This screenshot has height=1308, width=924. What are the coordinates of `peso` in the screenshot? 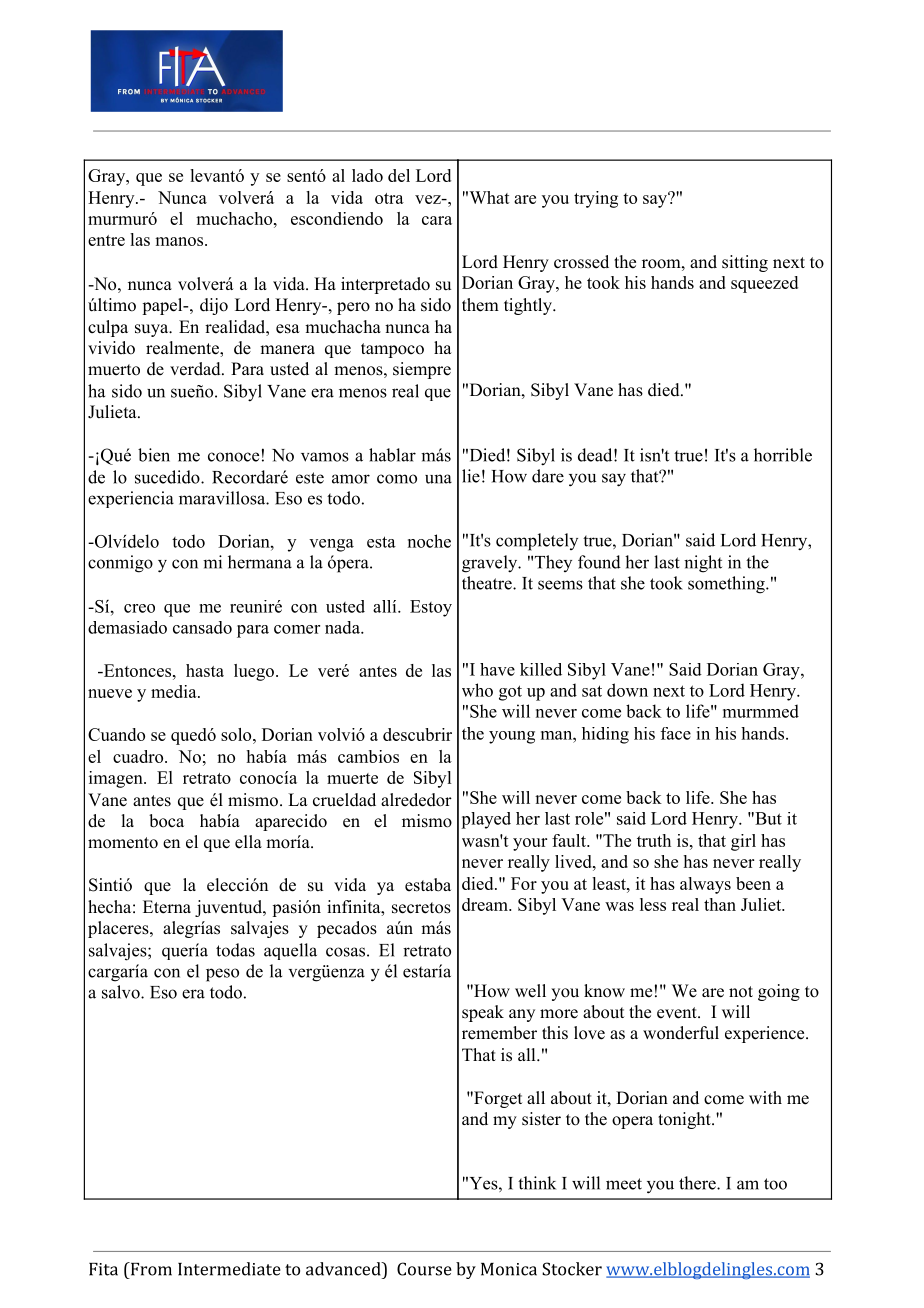 It's located at (222, 975).
